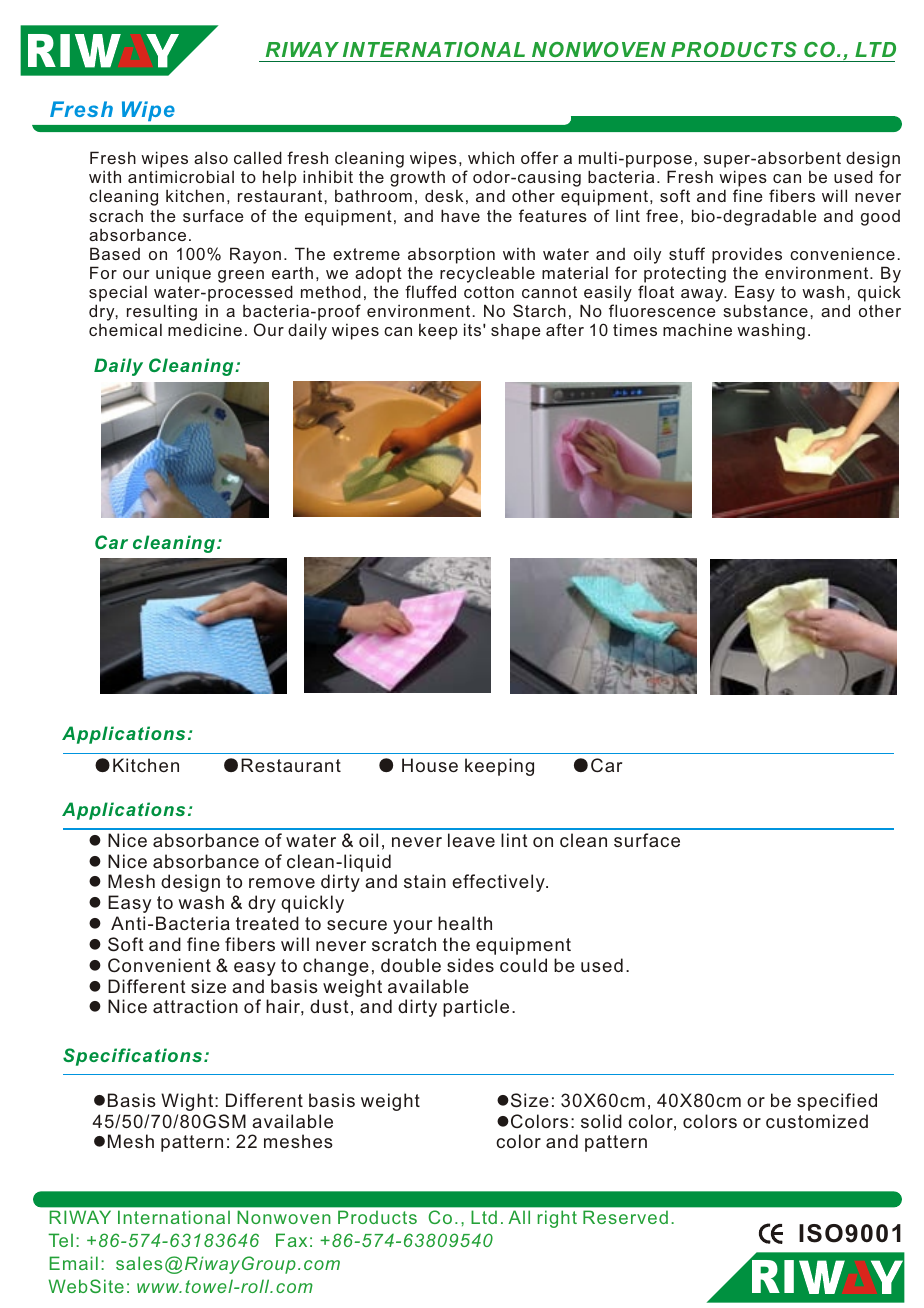  What do you see at coordinates (557, 1219) in the screenshot?
I see `right` at bounding box center [557, 1219].
